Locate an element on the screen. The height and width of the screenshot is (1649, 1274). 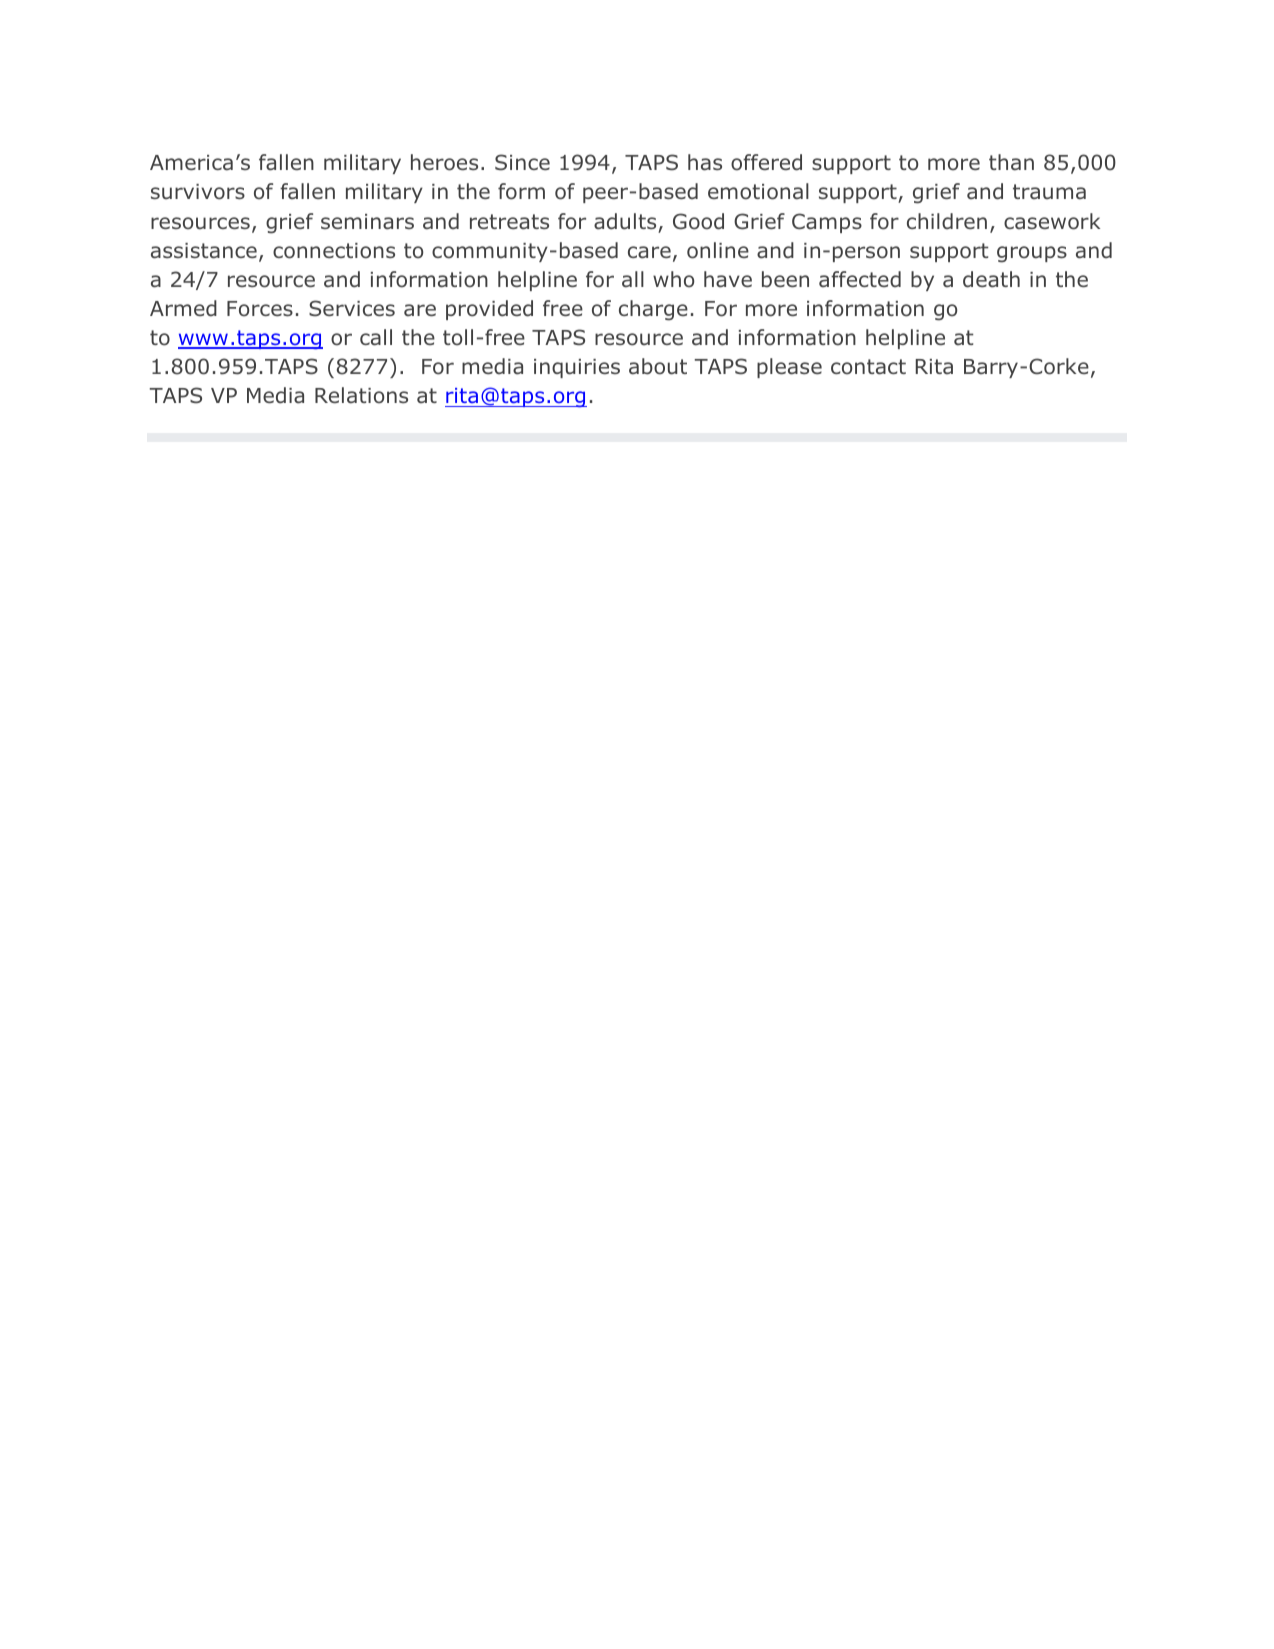
Relations is located at coordinates (361, 395).
